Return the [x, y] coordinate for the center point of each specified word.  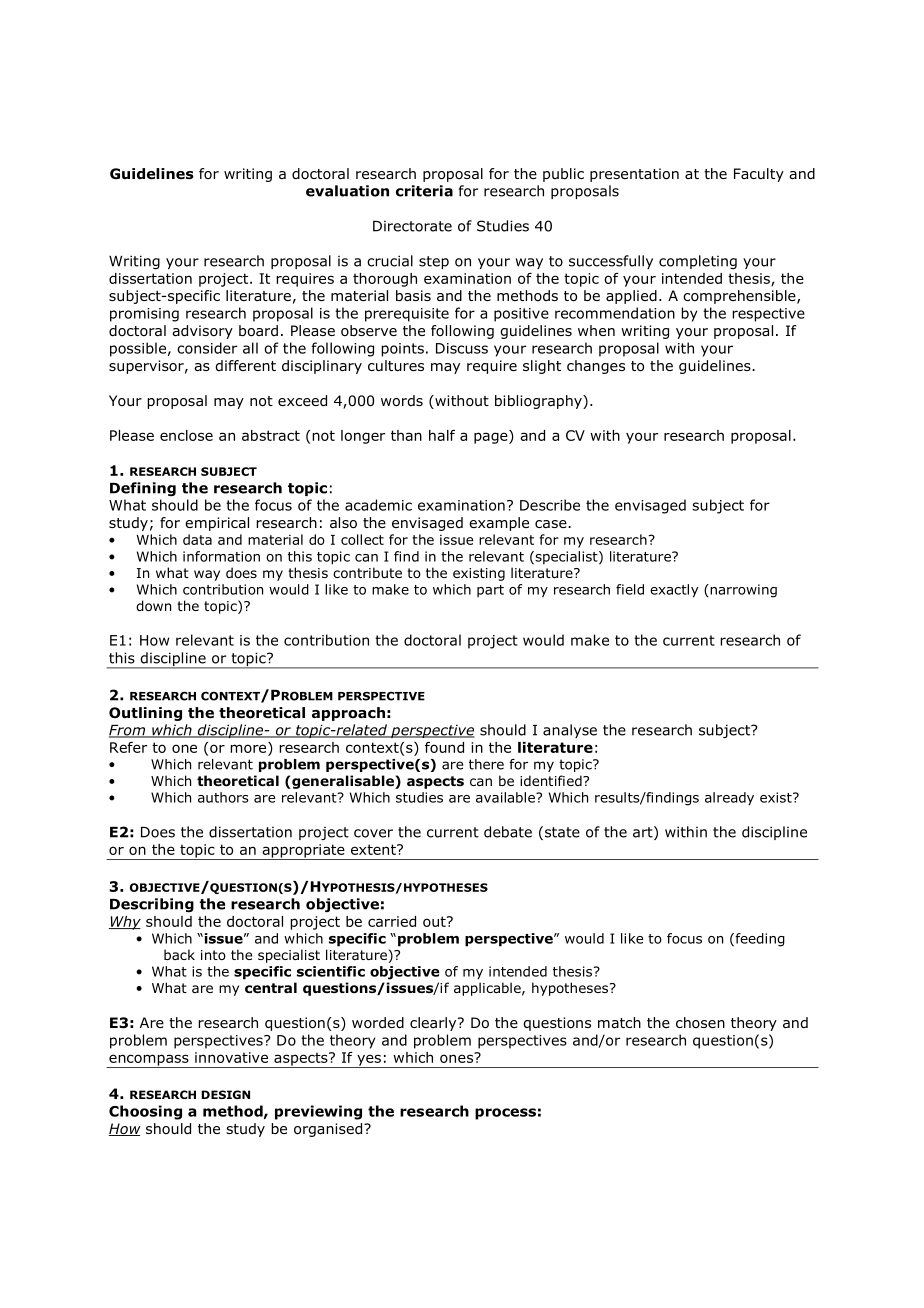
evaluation [347, 191]
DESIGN [226, 1094]
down [153, 605]
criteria [424, 191]
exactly [674, 591]
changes [596, 367]
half [442, 435]
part [490, 591]
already [729, 799]
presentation [634, 175]
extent [374, 849]
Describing [152, 905]
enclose [186, 435]
